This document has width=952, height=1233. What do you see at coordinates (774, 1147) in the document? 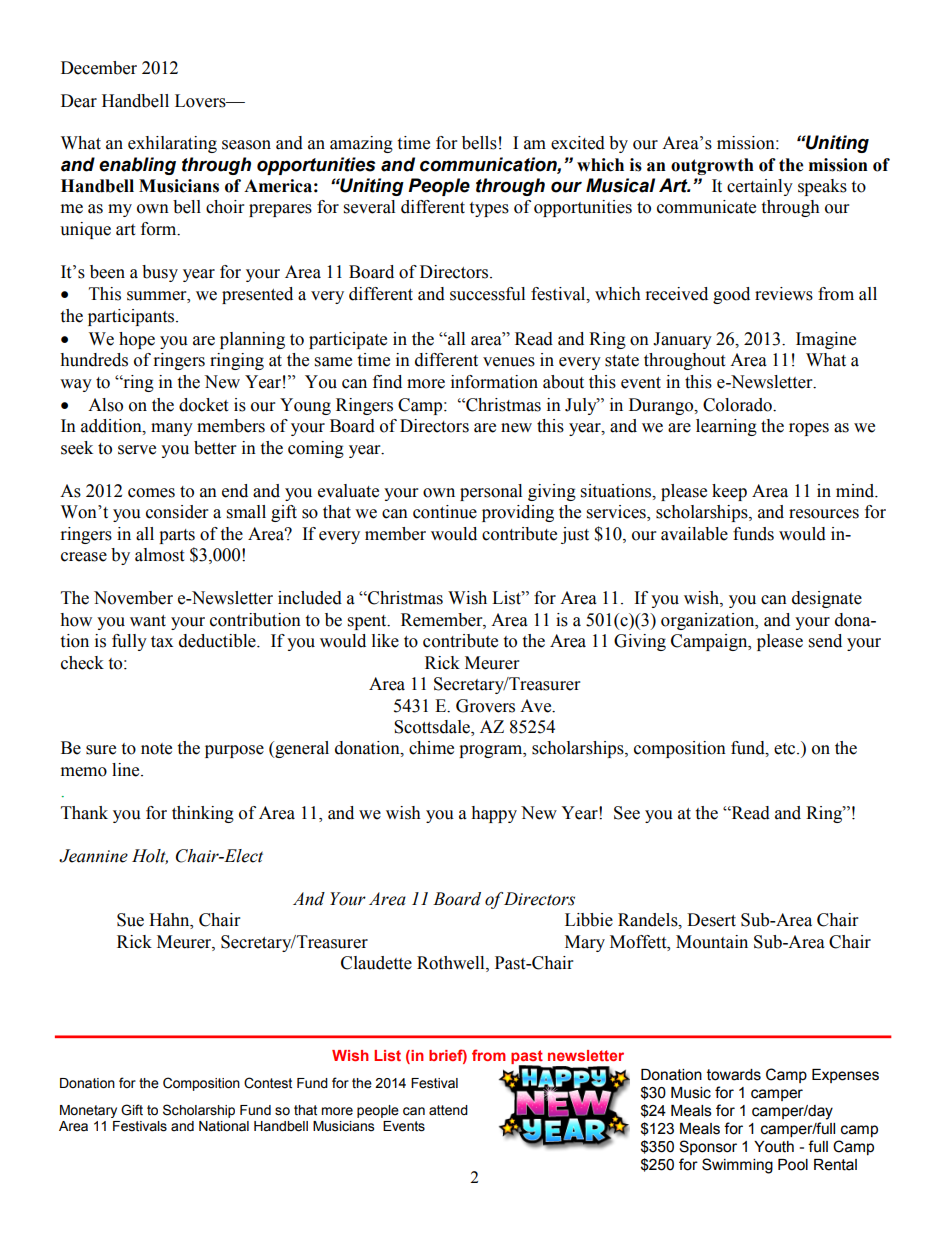
I see `Youth` at bounding box center [774, 1147].
